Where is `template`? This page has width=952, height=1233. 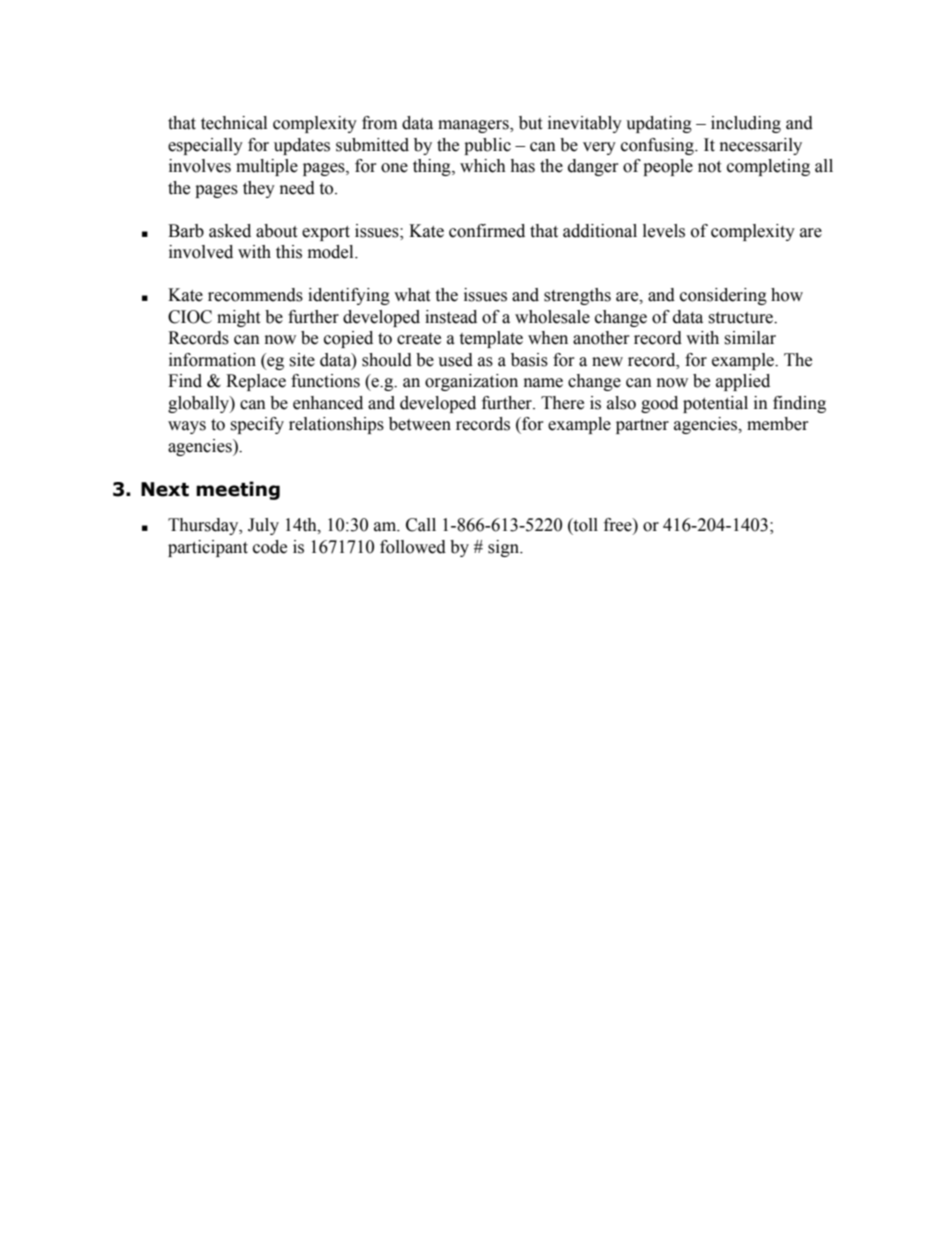 template is located at coordinates (491, 339).
